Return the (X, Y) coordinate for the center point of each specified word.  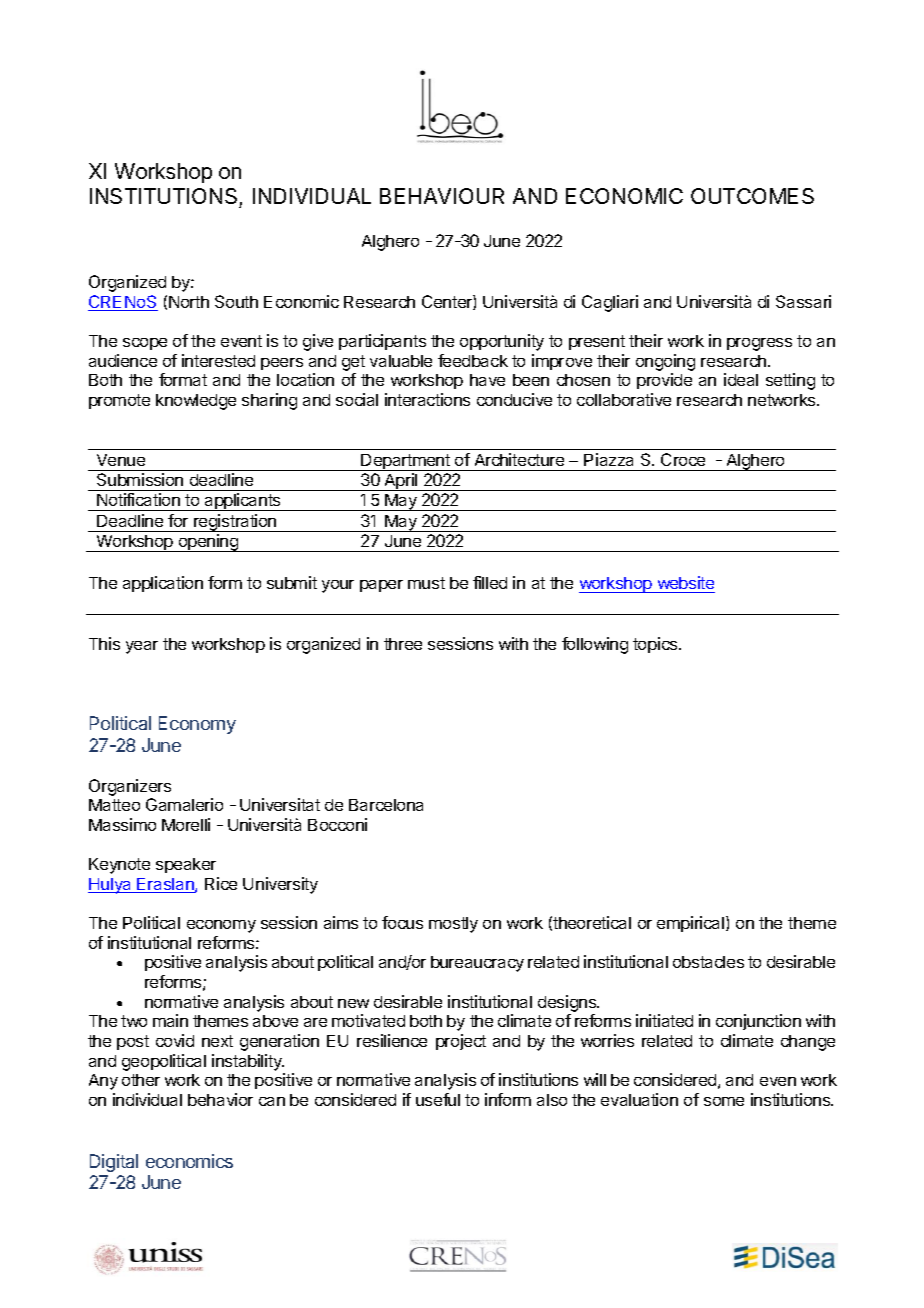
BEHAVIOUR (442, 196)
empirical (692, 924)
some (724, 1101)
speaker (186, 865)
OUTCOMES (752, 196)
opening (208, 543)
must (426, 583)
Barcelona (386, 805)
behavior (220, 1099)
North (189, 302)
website (686, 582)
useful (438, 1099)
